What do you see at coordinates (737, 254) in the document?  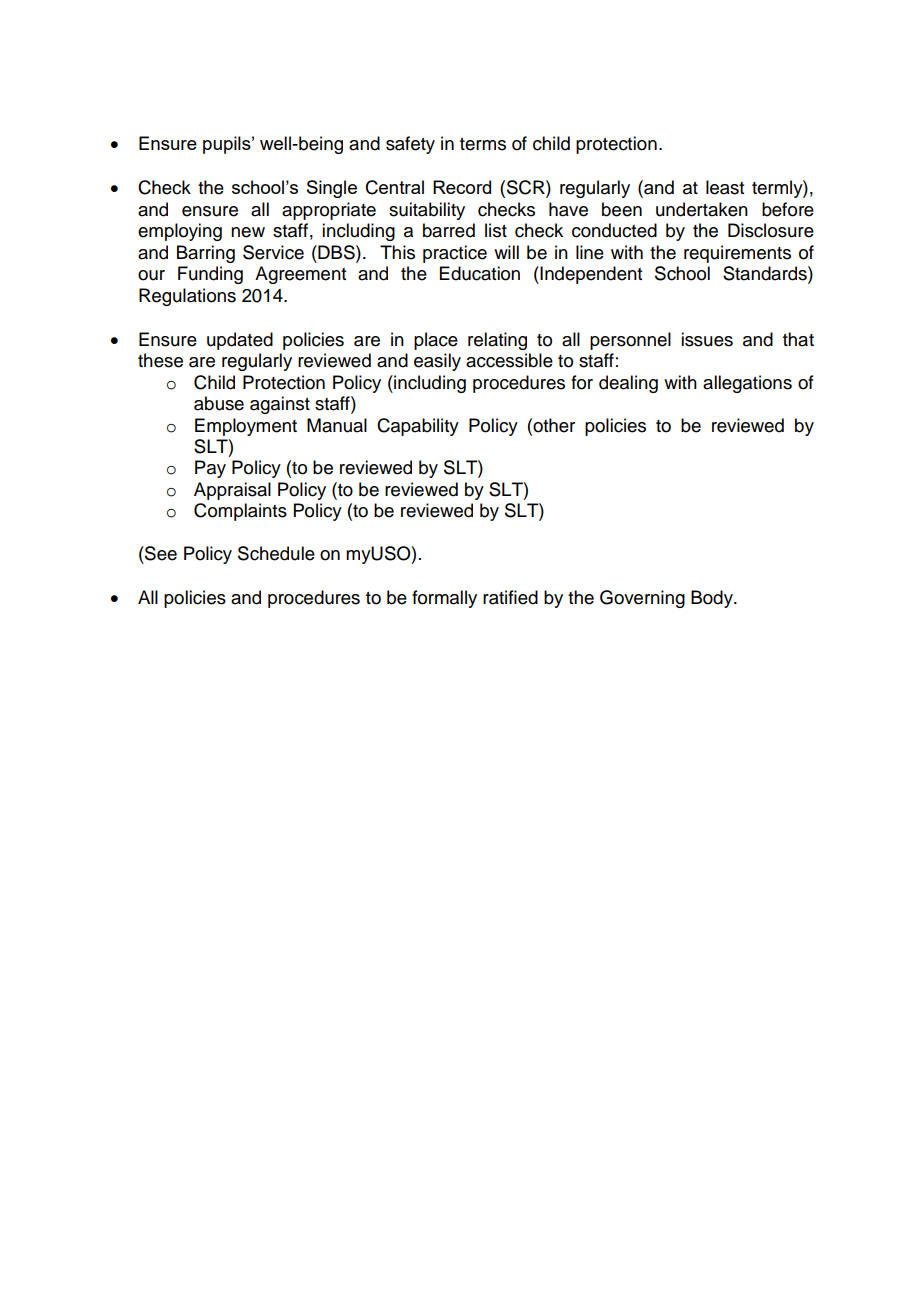 I see `requirements` at bounding box center [737, 254].
